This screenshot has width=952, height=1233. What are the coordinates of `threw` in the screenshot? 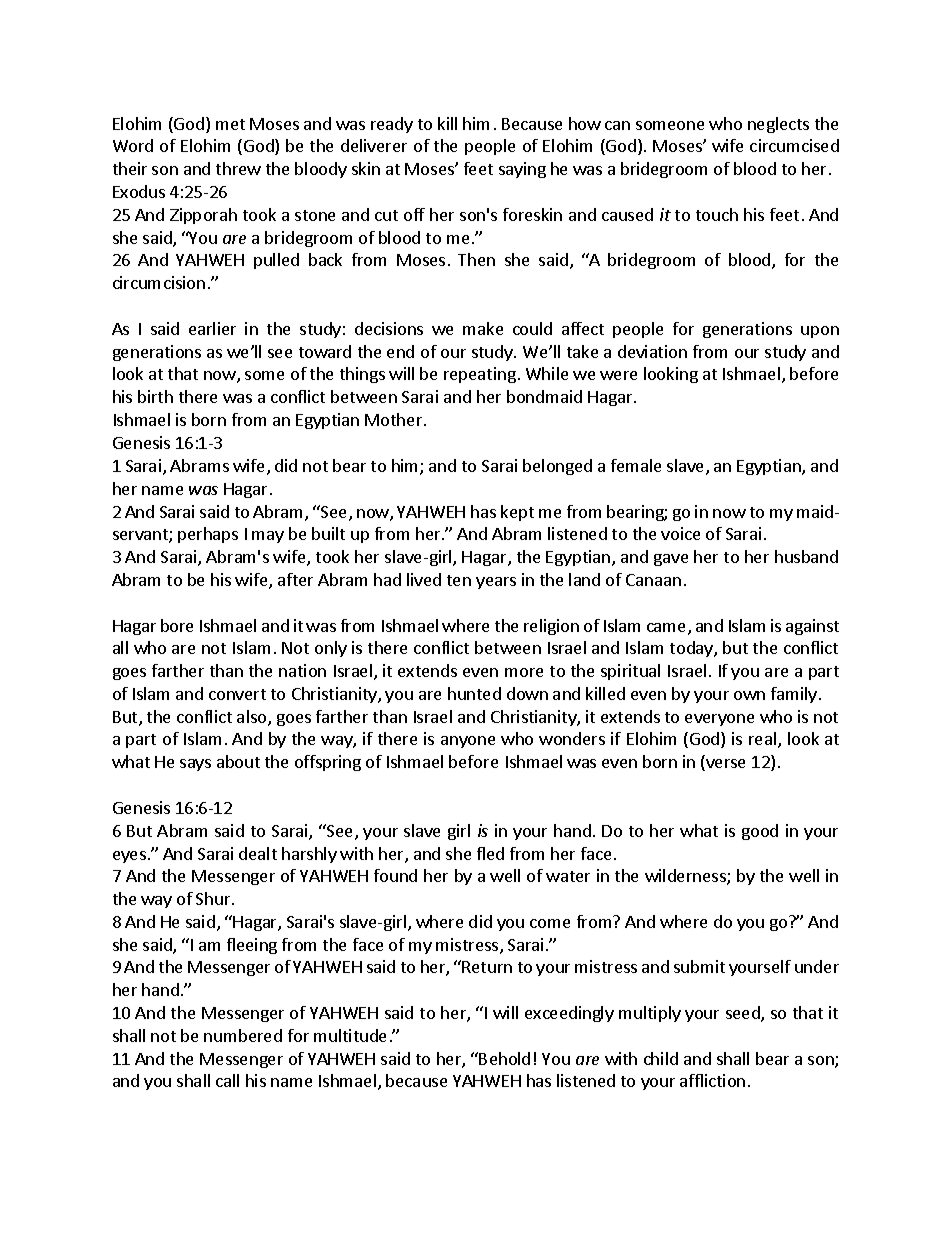 It's located at (238, 168).
